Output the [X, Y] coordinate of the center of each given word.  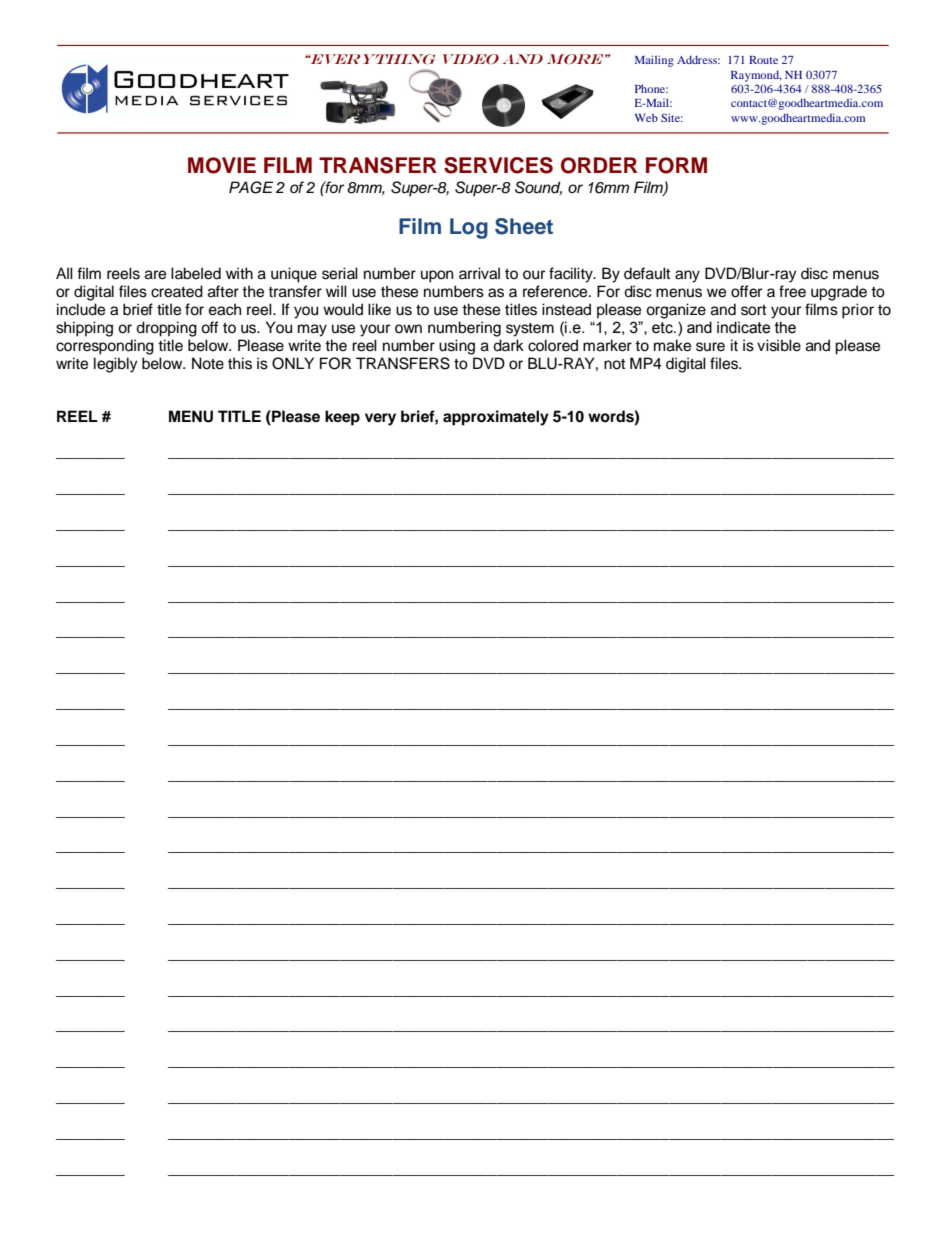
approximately [496, 418]
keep [342, 418]
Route [763, 60]
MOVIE [222, 165]
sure [710, 347]
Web [646, 118]
